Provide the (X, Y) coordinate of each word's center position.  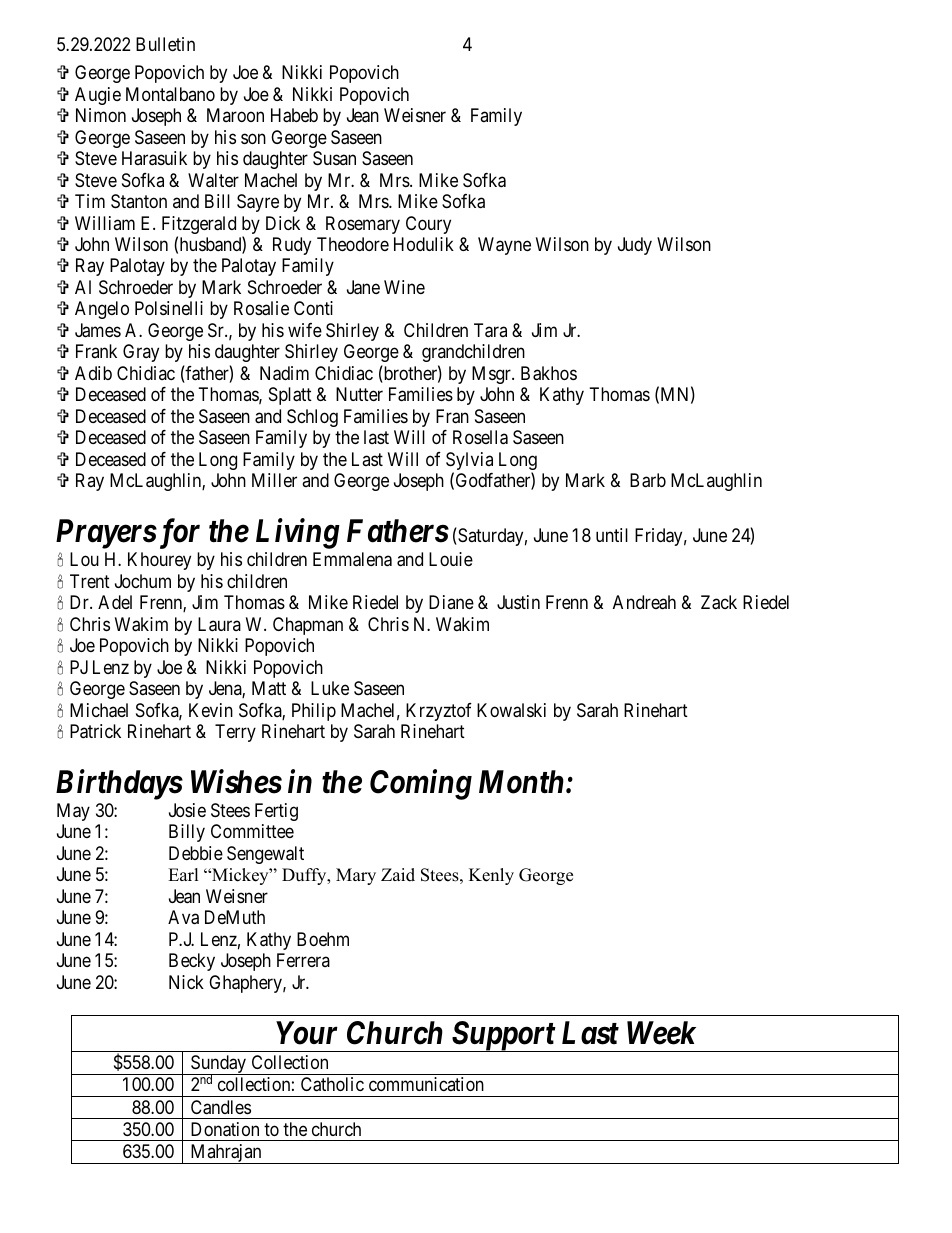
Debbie (196, 853)
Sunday (218, 1065)
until (612, 535)
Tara (490, 330)
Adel (115, 602)
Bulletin (165, 44)
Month (521, 782)
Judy (635, 246)
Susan (334, 158)
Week (661, 1033)
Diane (451, 602)
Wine (404, 287)
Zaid (398, 875)
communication (426, 1084)
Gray (141, 353)
